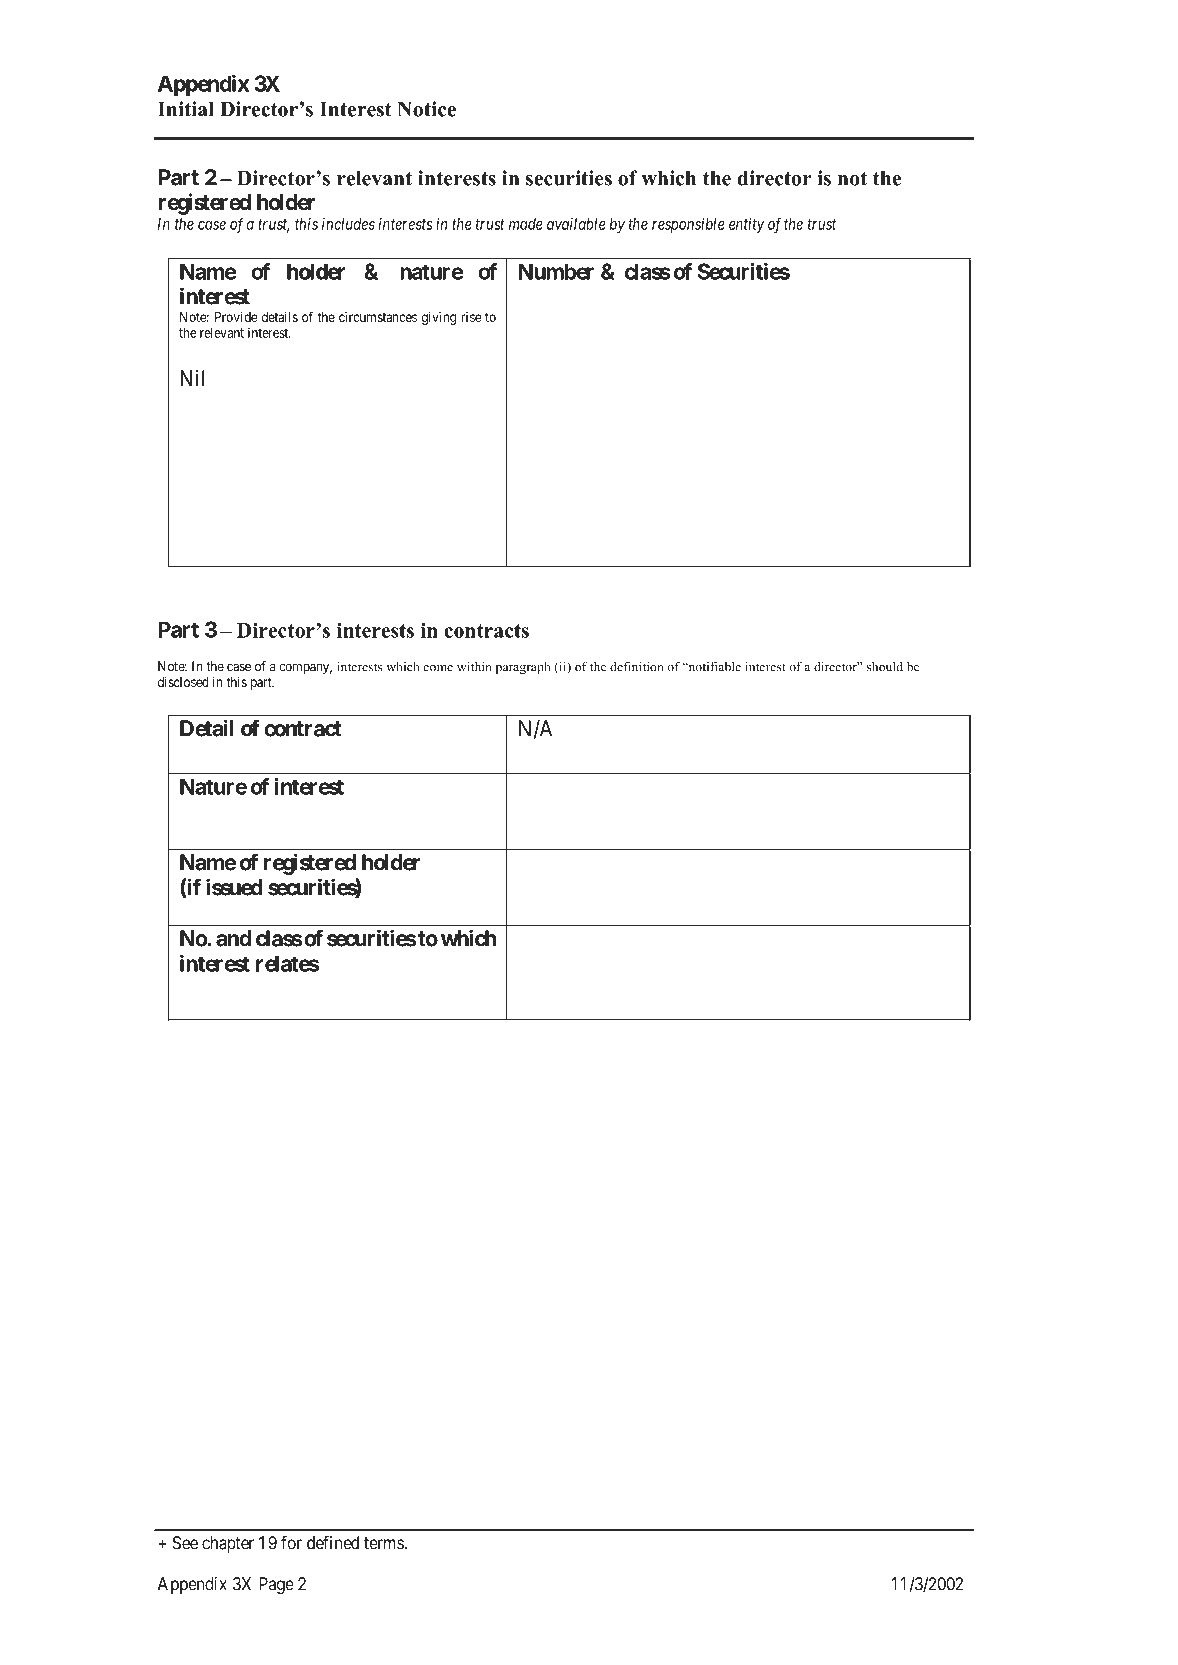  Describe the element at coordinates (746, 225) in the screenshot. I see `entity` at that location.
